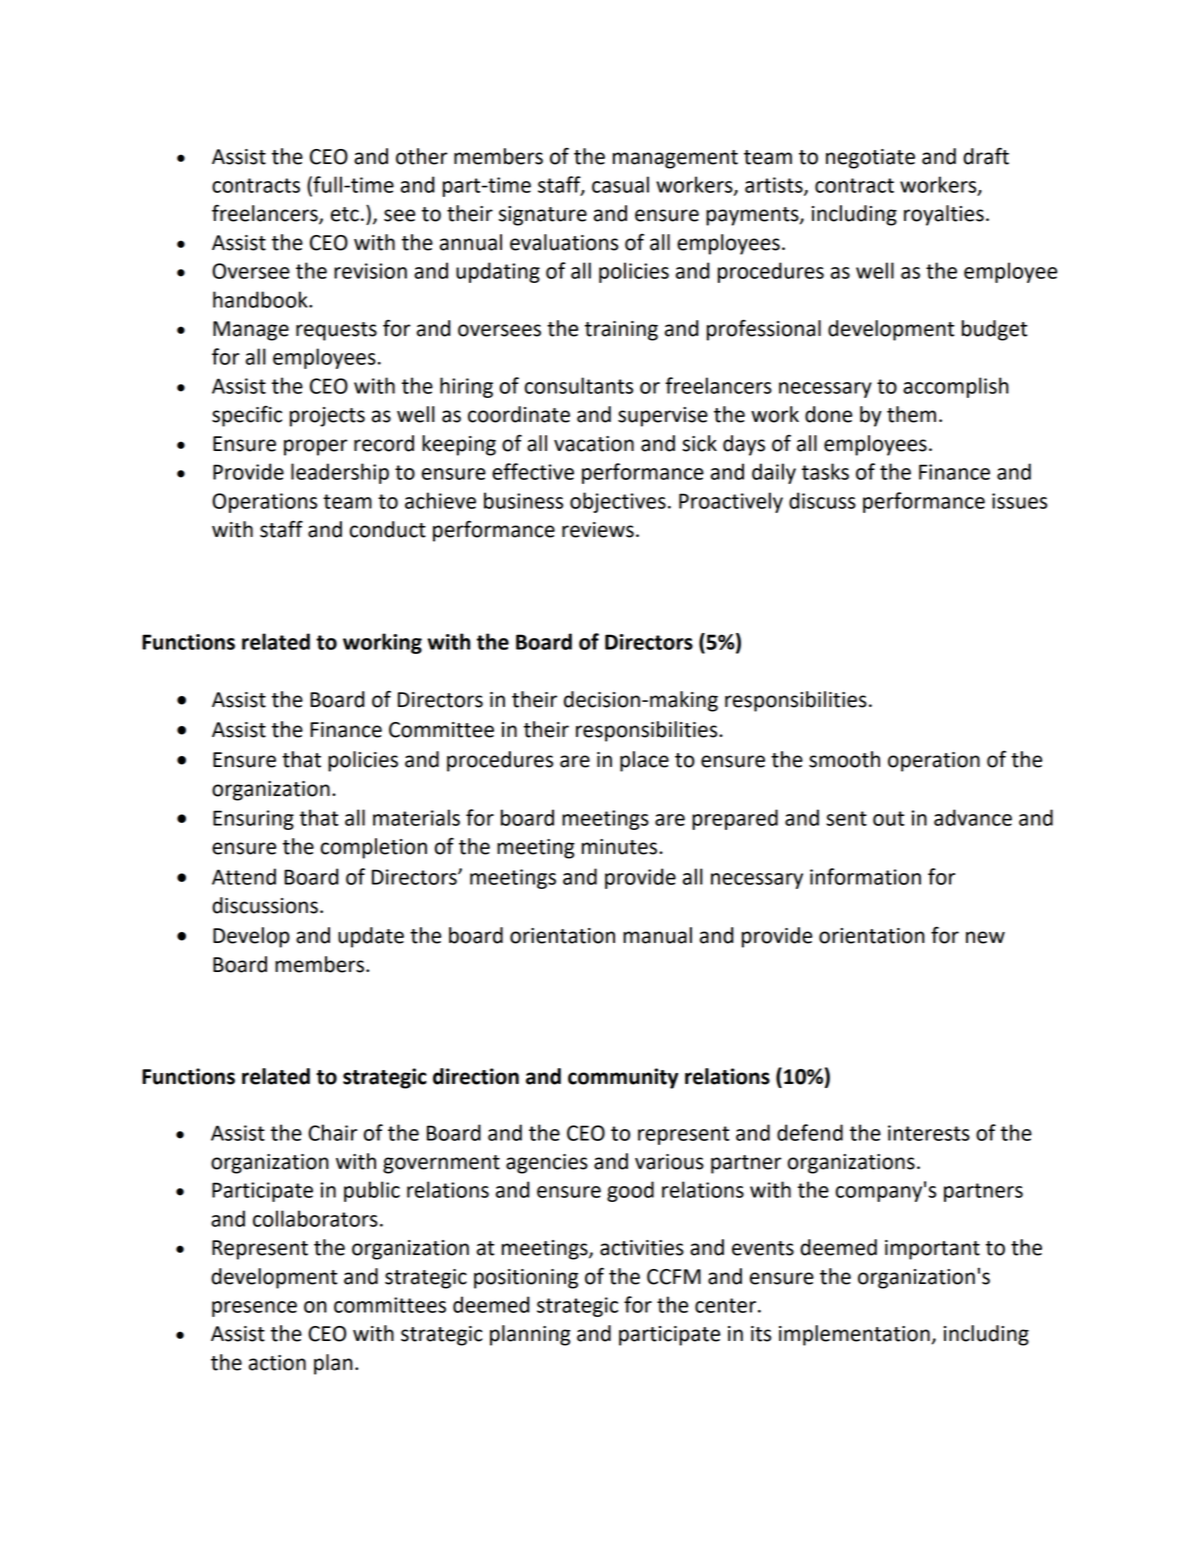  What do you see at coordinates (345, 214) in the page?
I see `etc` at bounding box center [345, 214].
